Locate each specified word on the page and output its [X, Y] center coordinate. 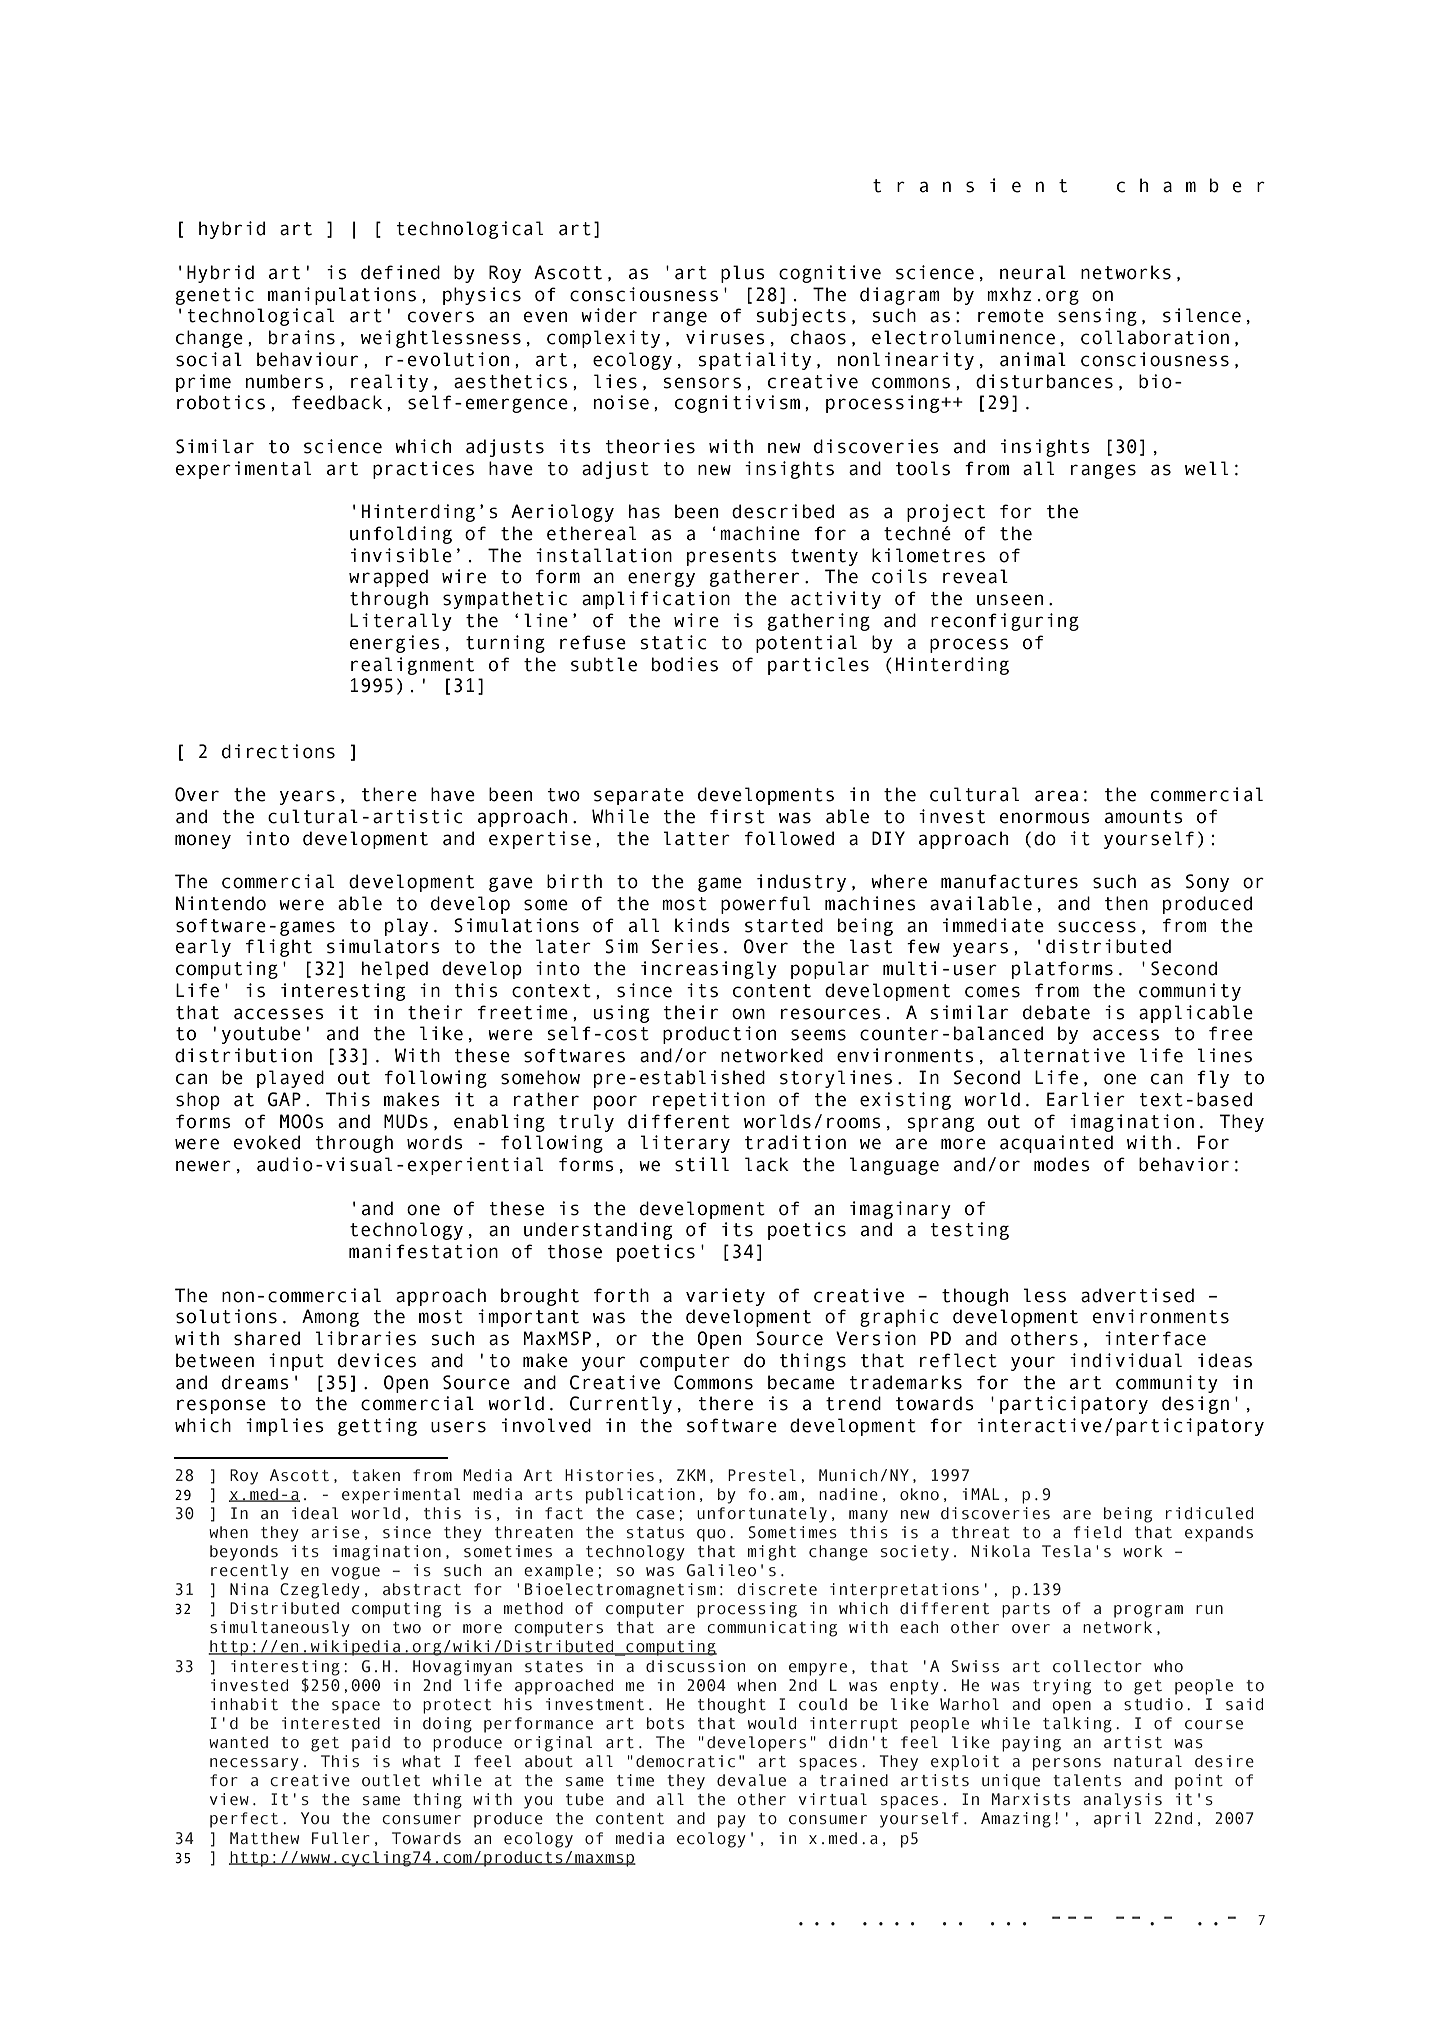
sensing [1097, 317]
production [719, 1035]
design [1195, 1405]
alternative [1062, 1055]
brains [302, 337]
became [801, 1382]
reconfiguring [1005, 622]
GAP [284, 1099]
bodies [685, 664]
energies [395, 644]
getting [377, 1427]
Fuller [341, 1838]
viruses [725, 337]
